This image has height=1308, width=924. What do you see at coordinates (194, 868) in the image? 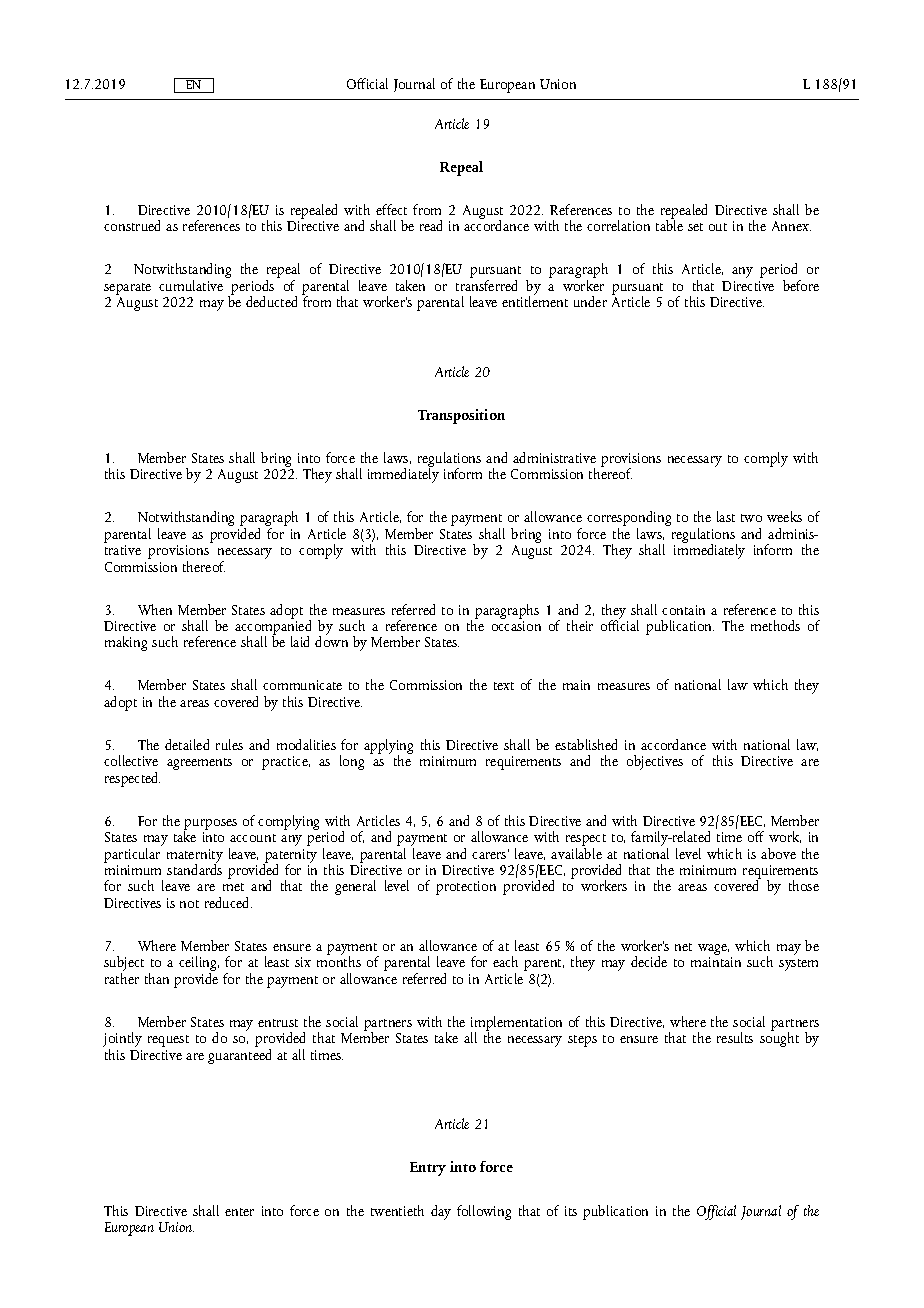
I see `standards` at bounding box center [194, 868].
